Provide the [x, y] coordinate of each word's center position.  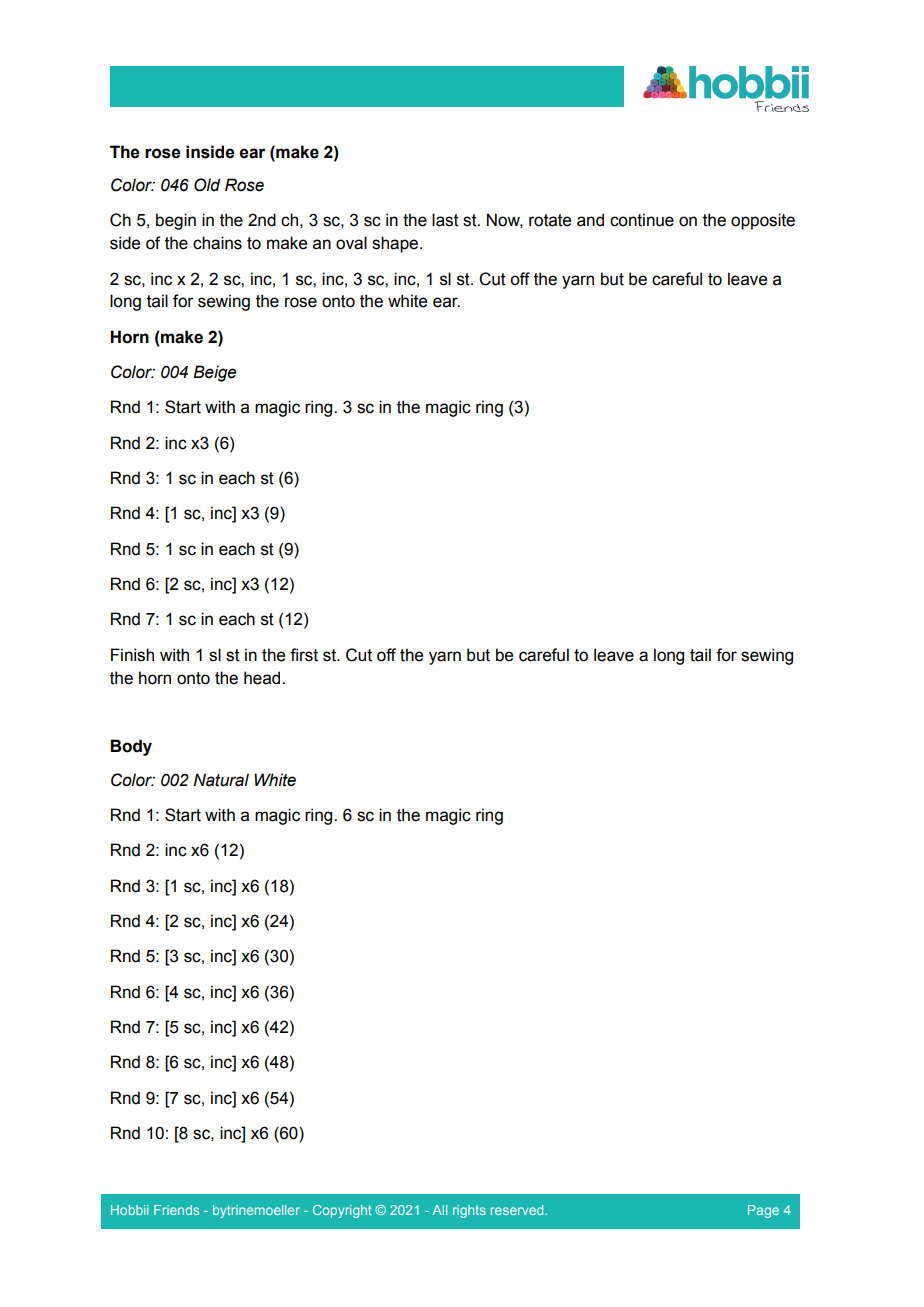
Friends [176, 1210]
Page [763, 1211]
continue [642, 220]
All [439, 1210]
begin [176, 221]
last [445, 220]
